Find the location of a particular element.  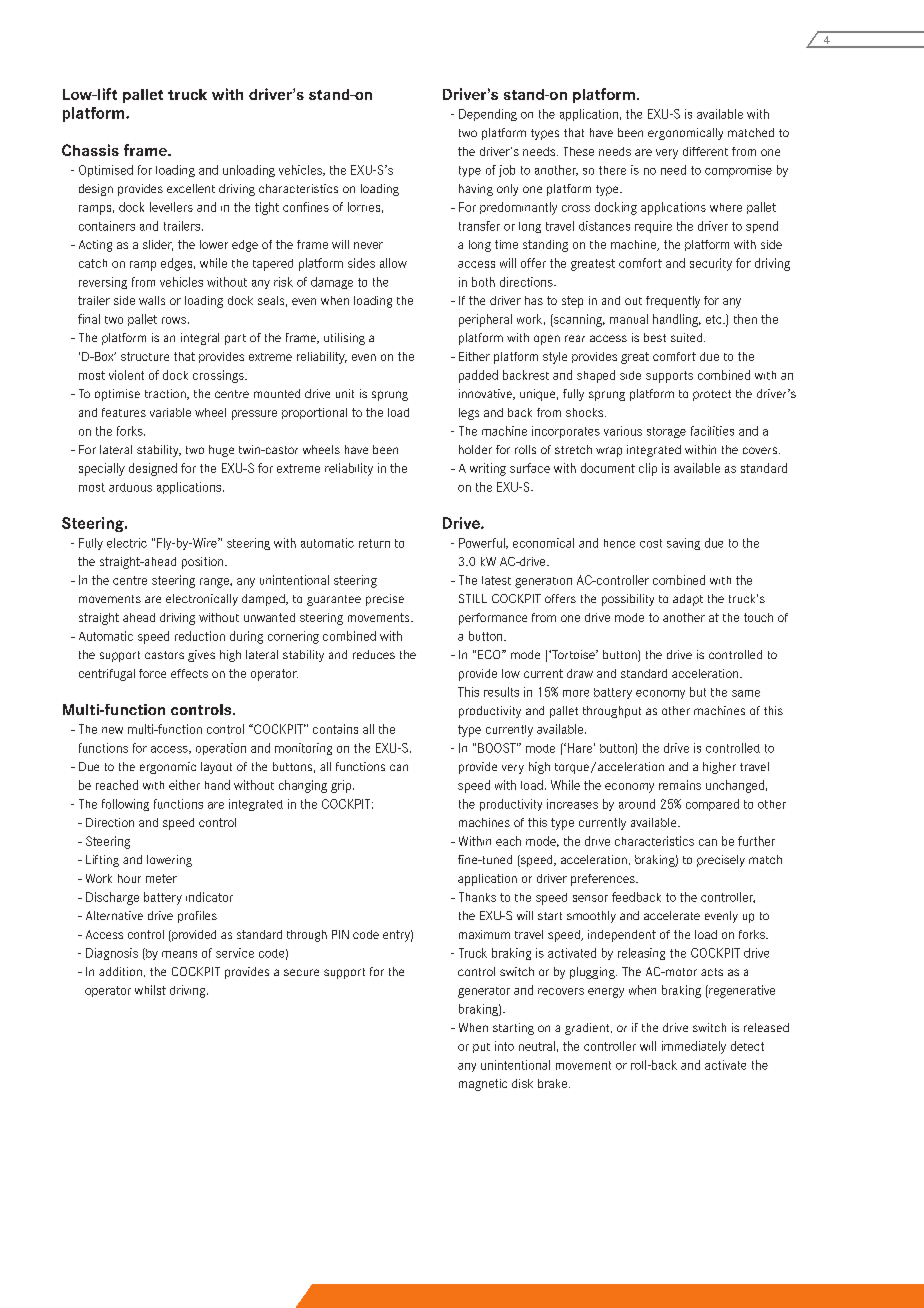

excellent is located at coordinates (191, 188).
